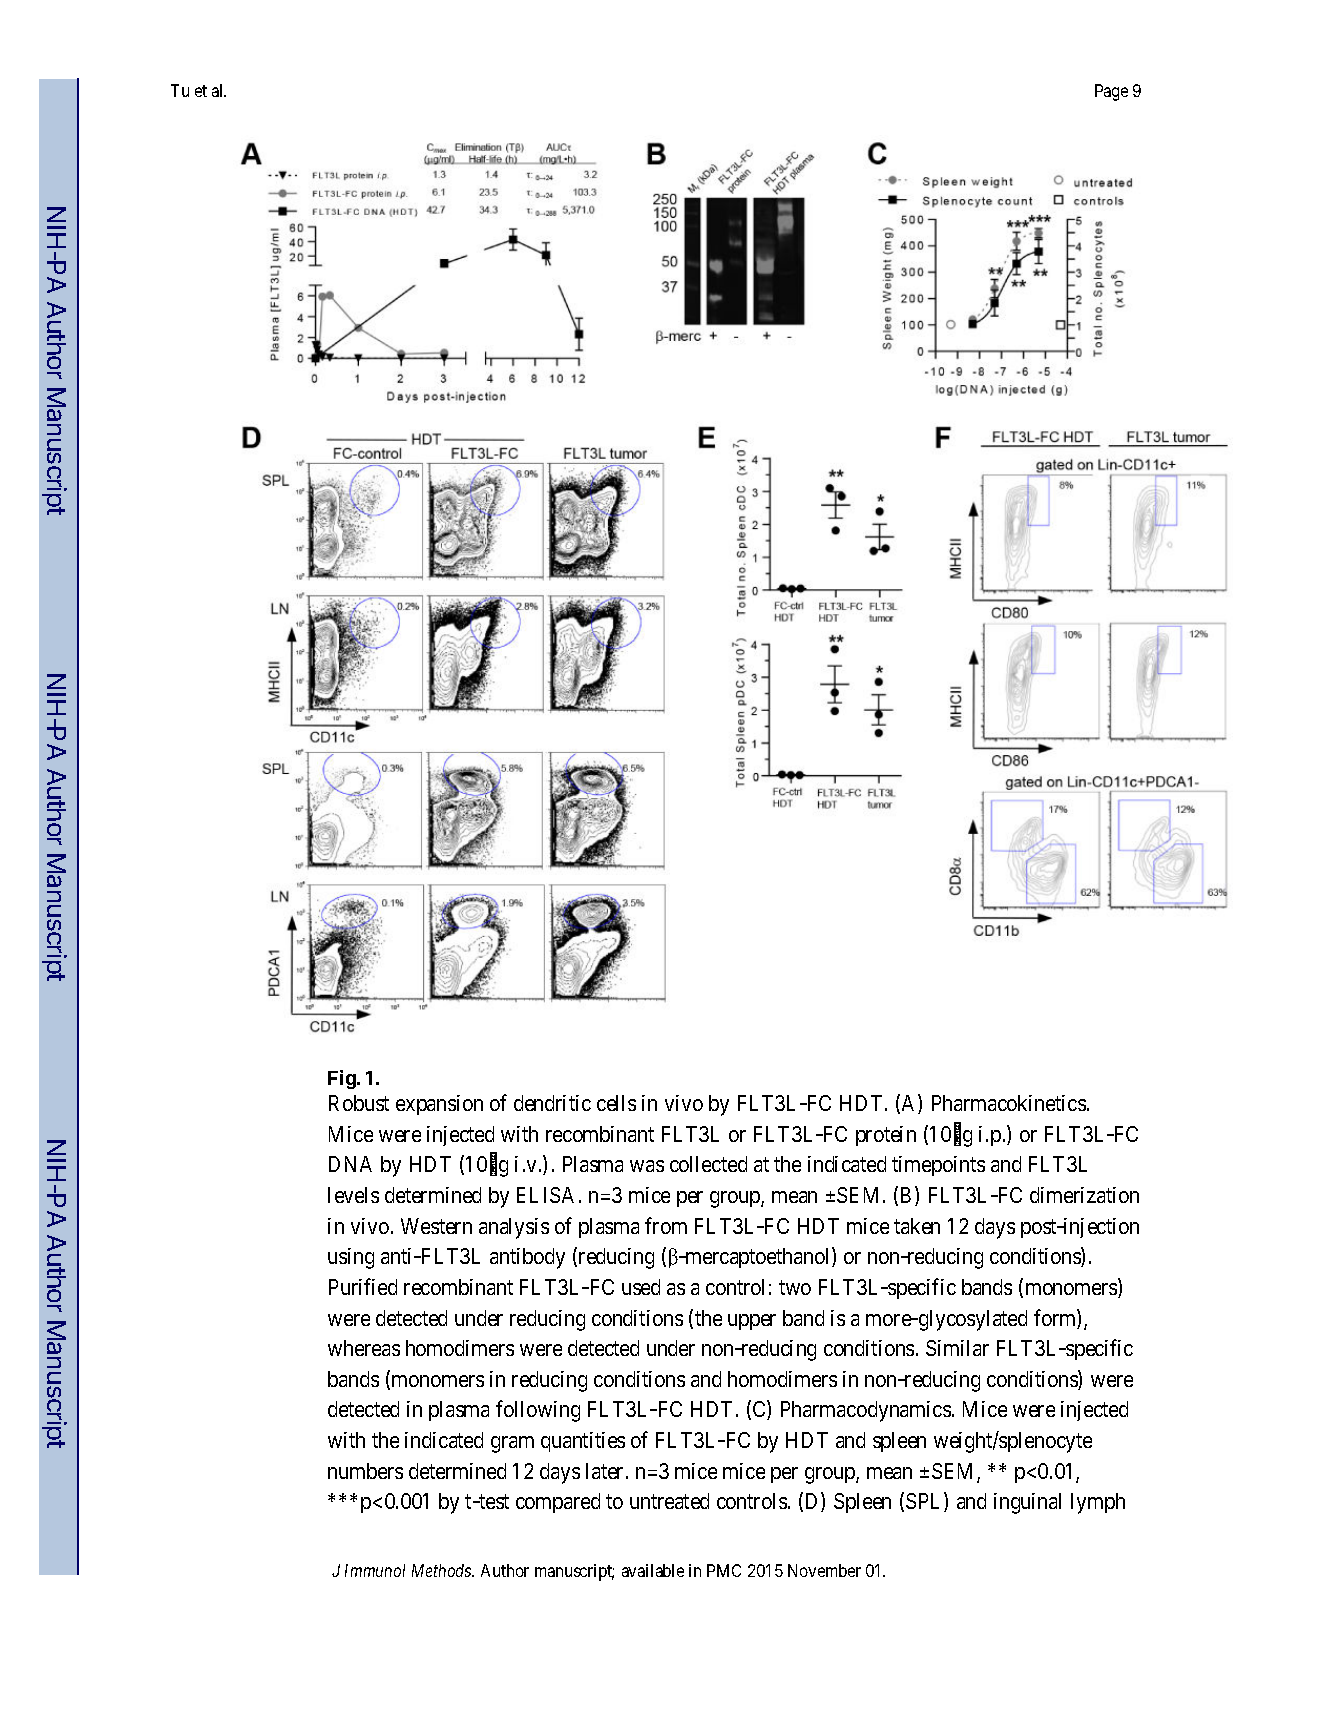  What do you see at coordinates (724, 1570) in the page?
I see `PMC` at bounding box center [724, 1570].
